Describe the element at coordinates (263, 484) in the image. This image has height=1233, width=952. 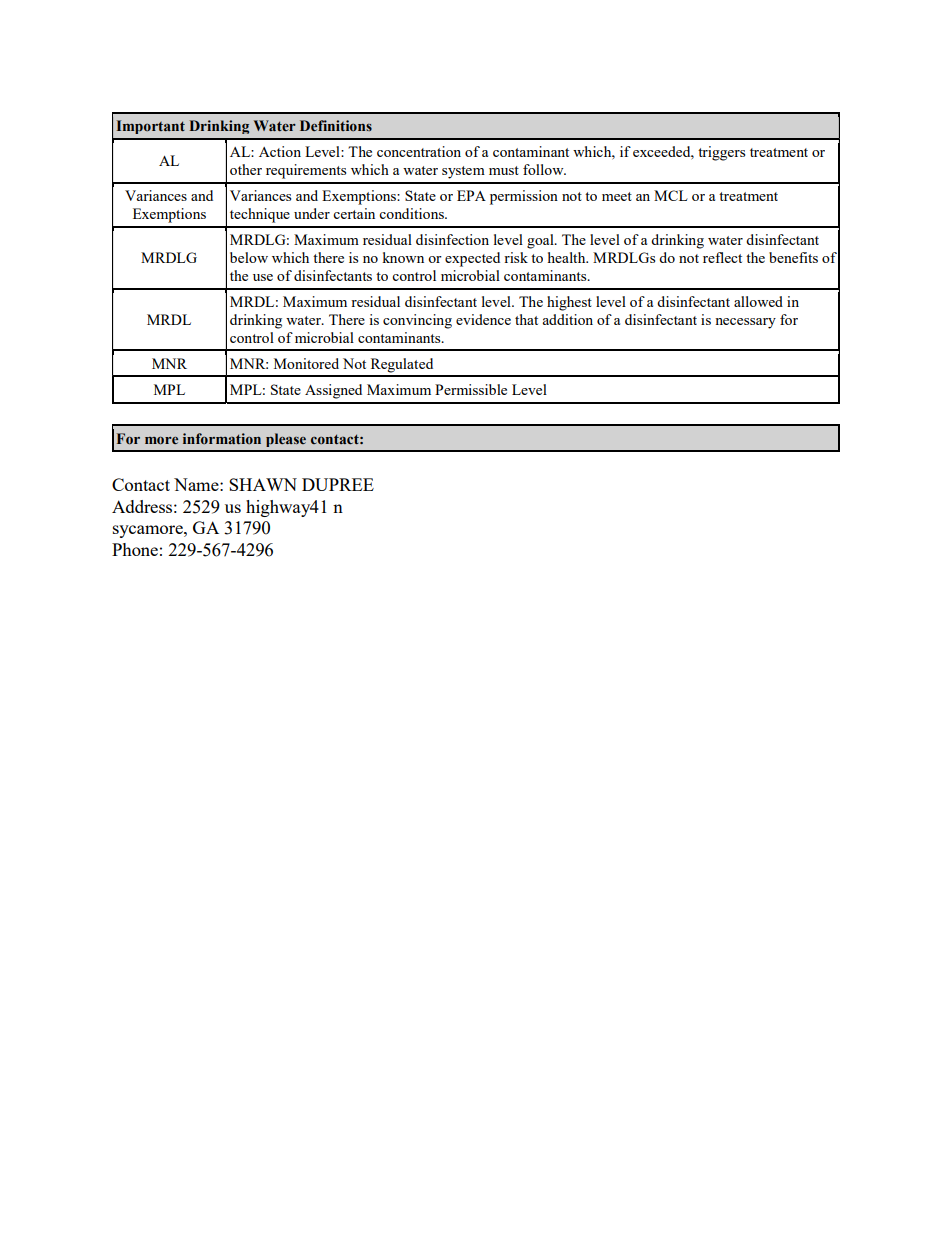
I see `SHAWN` at that location.
